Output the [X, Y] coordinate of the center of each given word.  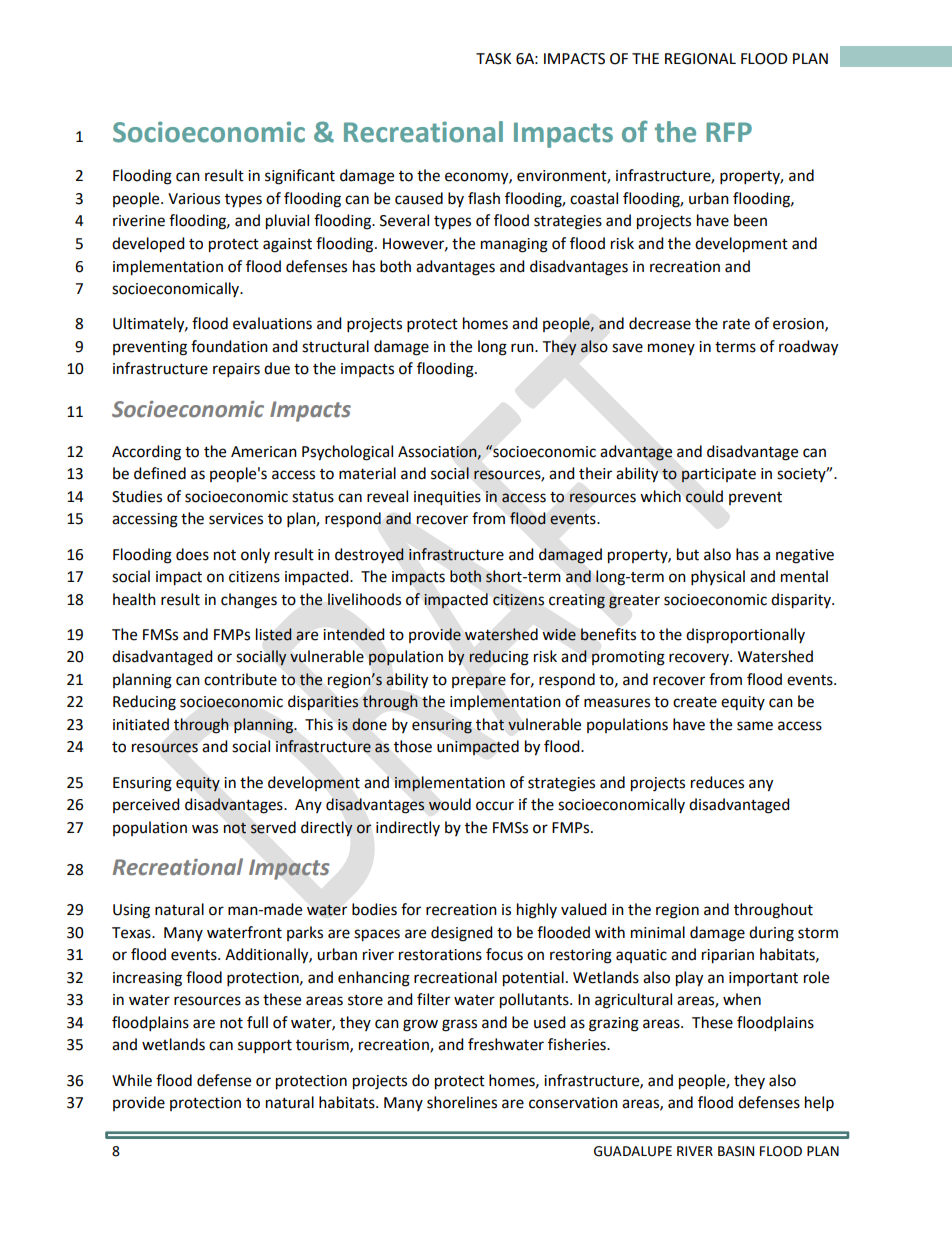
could [704, 496]
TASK [493, 59]
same [755, 726]
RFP [729, 132]
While [132, 1080]
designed [462, 934]
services [236, 519]
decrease [660, 323]
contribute [240, 679]
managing [514, 245]
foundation [229, 346]
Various [194, 199]
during [771, 934]
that [490, 724]
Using [131, 911]
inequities [447, 498]
